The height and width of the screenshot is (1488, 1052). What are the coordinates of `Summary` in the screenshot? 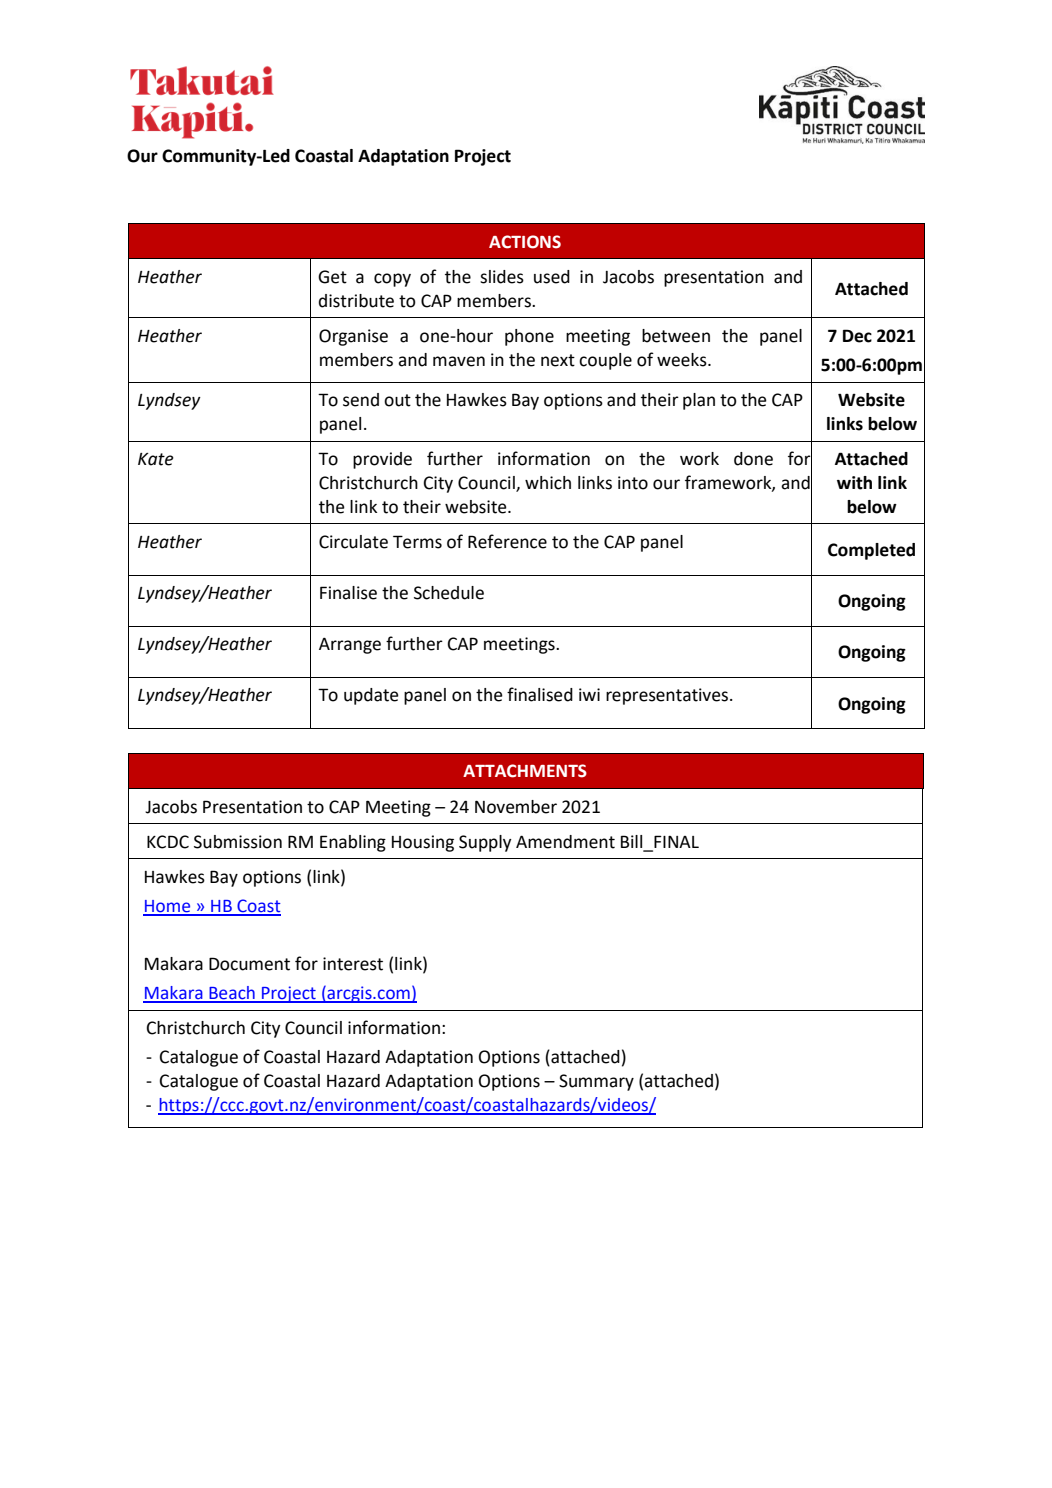 It's located at (596, 1082).
